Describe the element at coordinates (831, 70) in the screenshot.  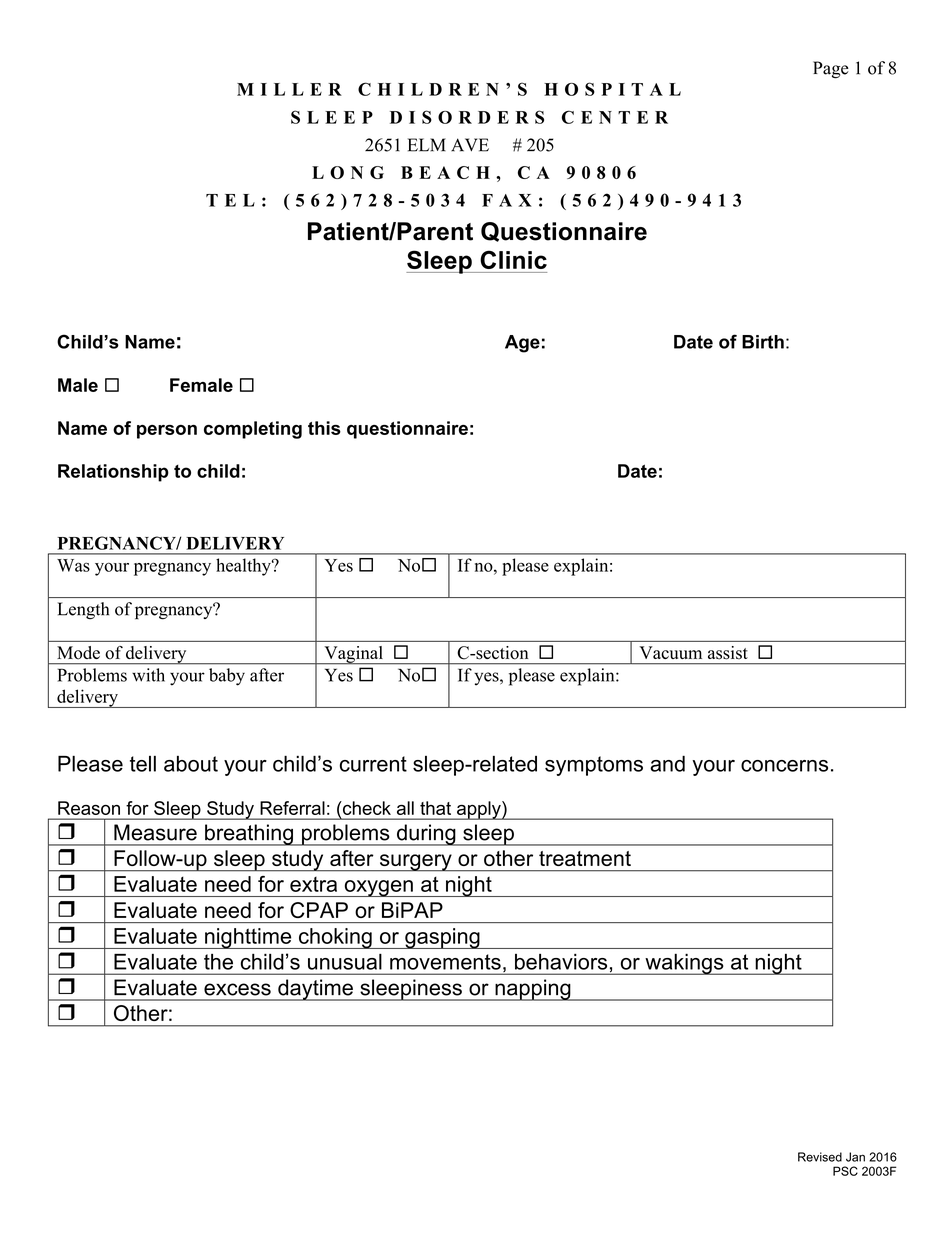
I see `Page` at that location.
